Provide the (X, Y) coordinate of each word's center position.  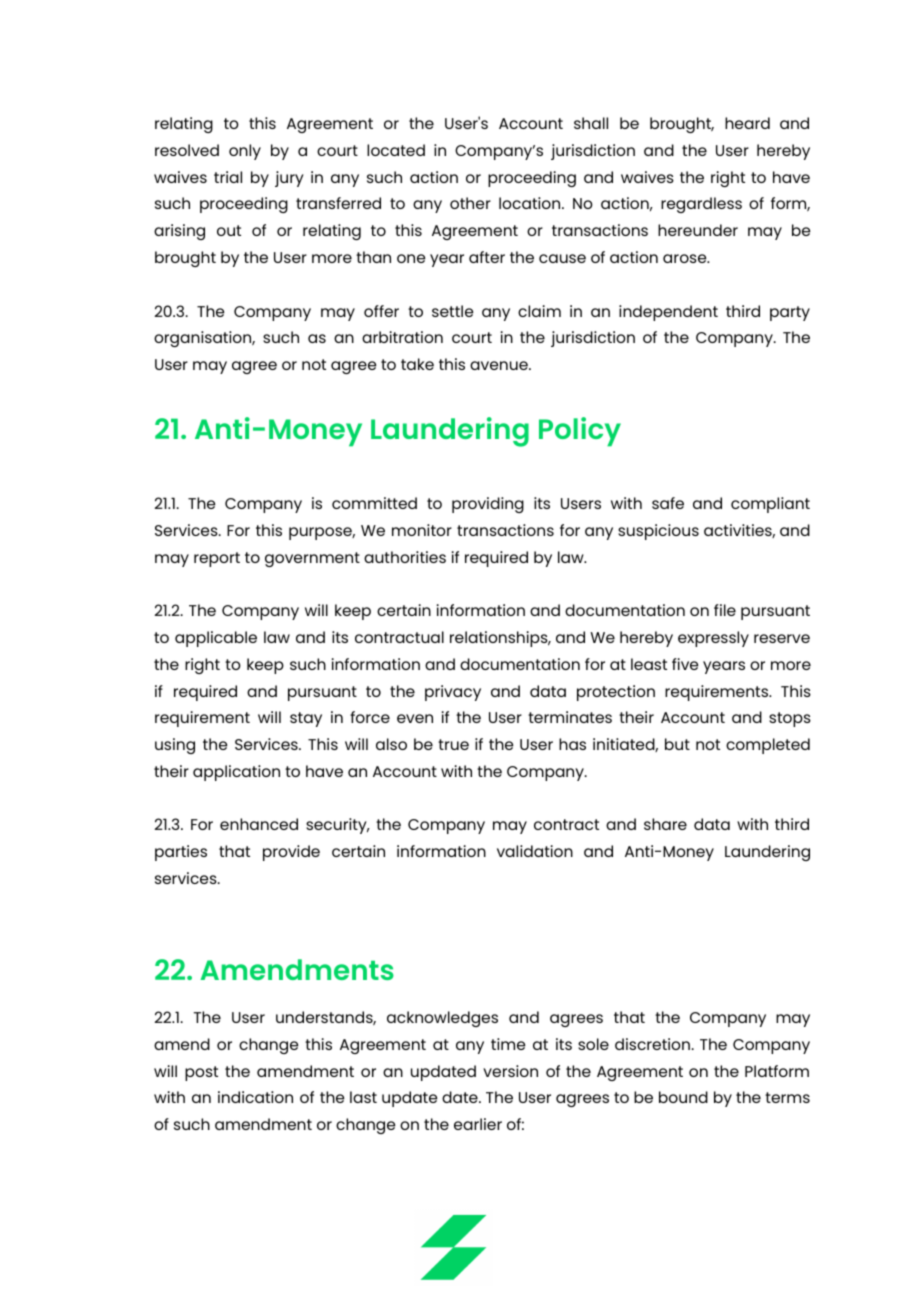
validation (535, 851)
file (725, 610)
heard (747, 123)
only (245, 152)
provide (291, 853)
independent (668, 313)
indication (255, 1097)
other (470, 203)
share (665, 824)
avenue (500, 365)
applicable (216, 639)
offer (381, 311)
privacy (453, 693)
